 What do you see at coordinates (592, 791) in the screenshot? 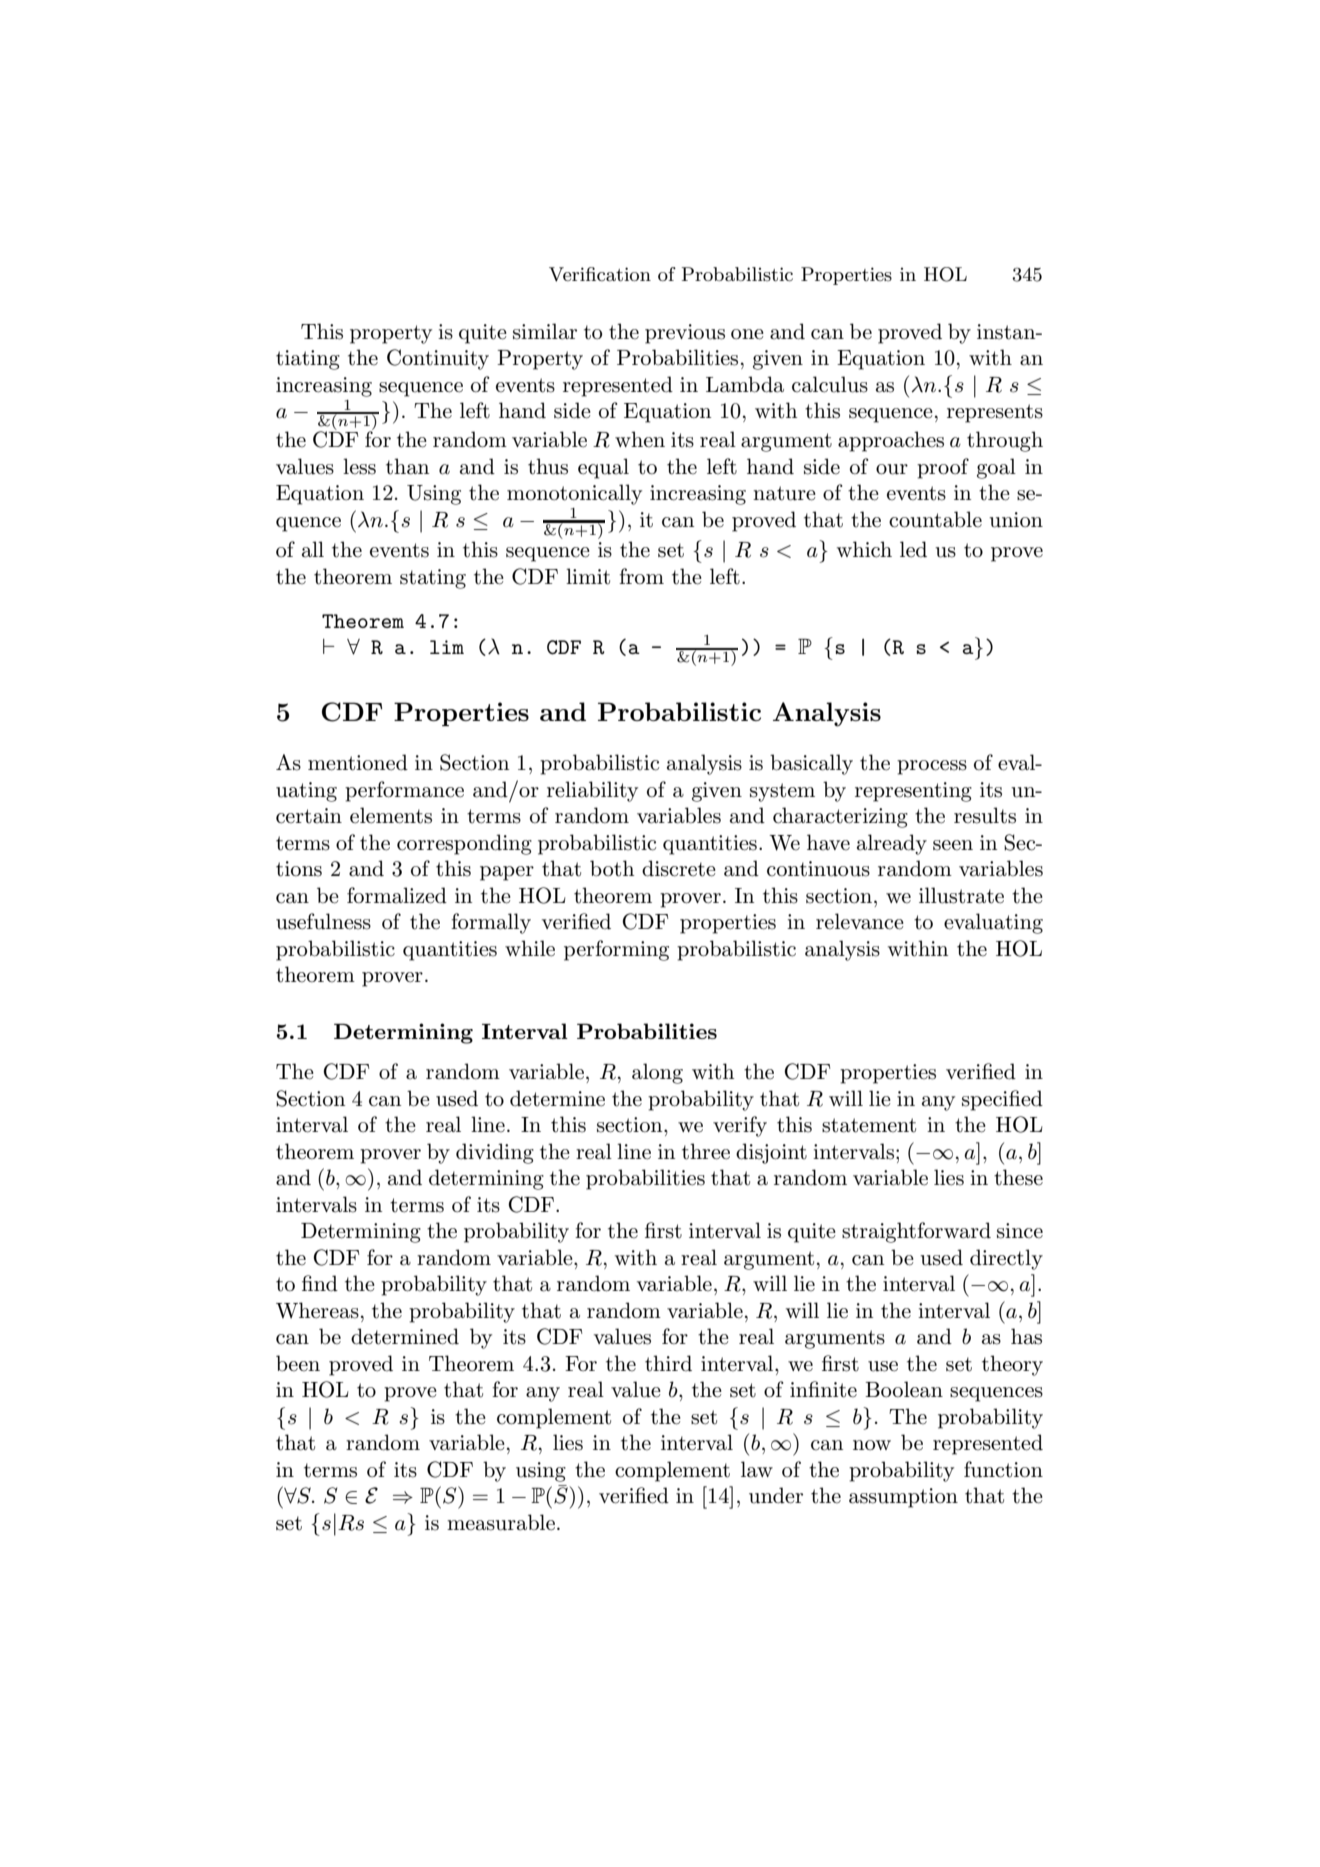
I see `reliability` at bounding box center [592, 791].
